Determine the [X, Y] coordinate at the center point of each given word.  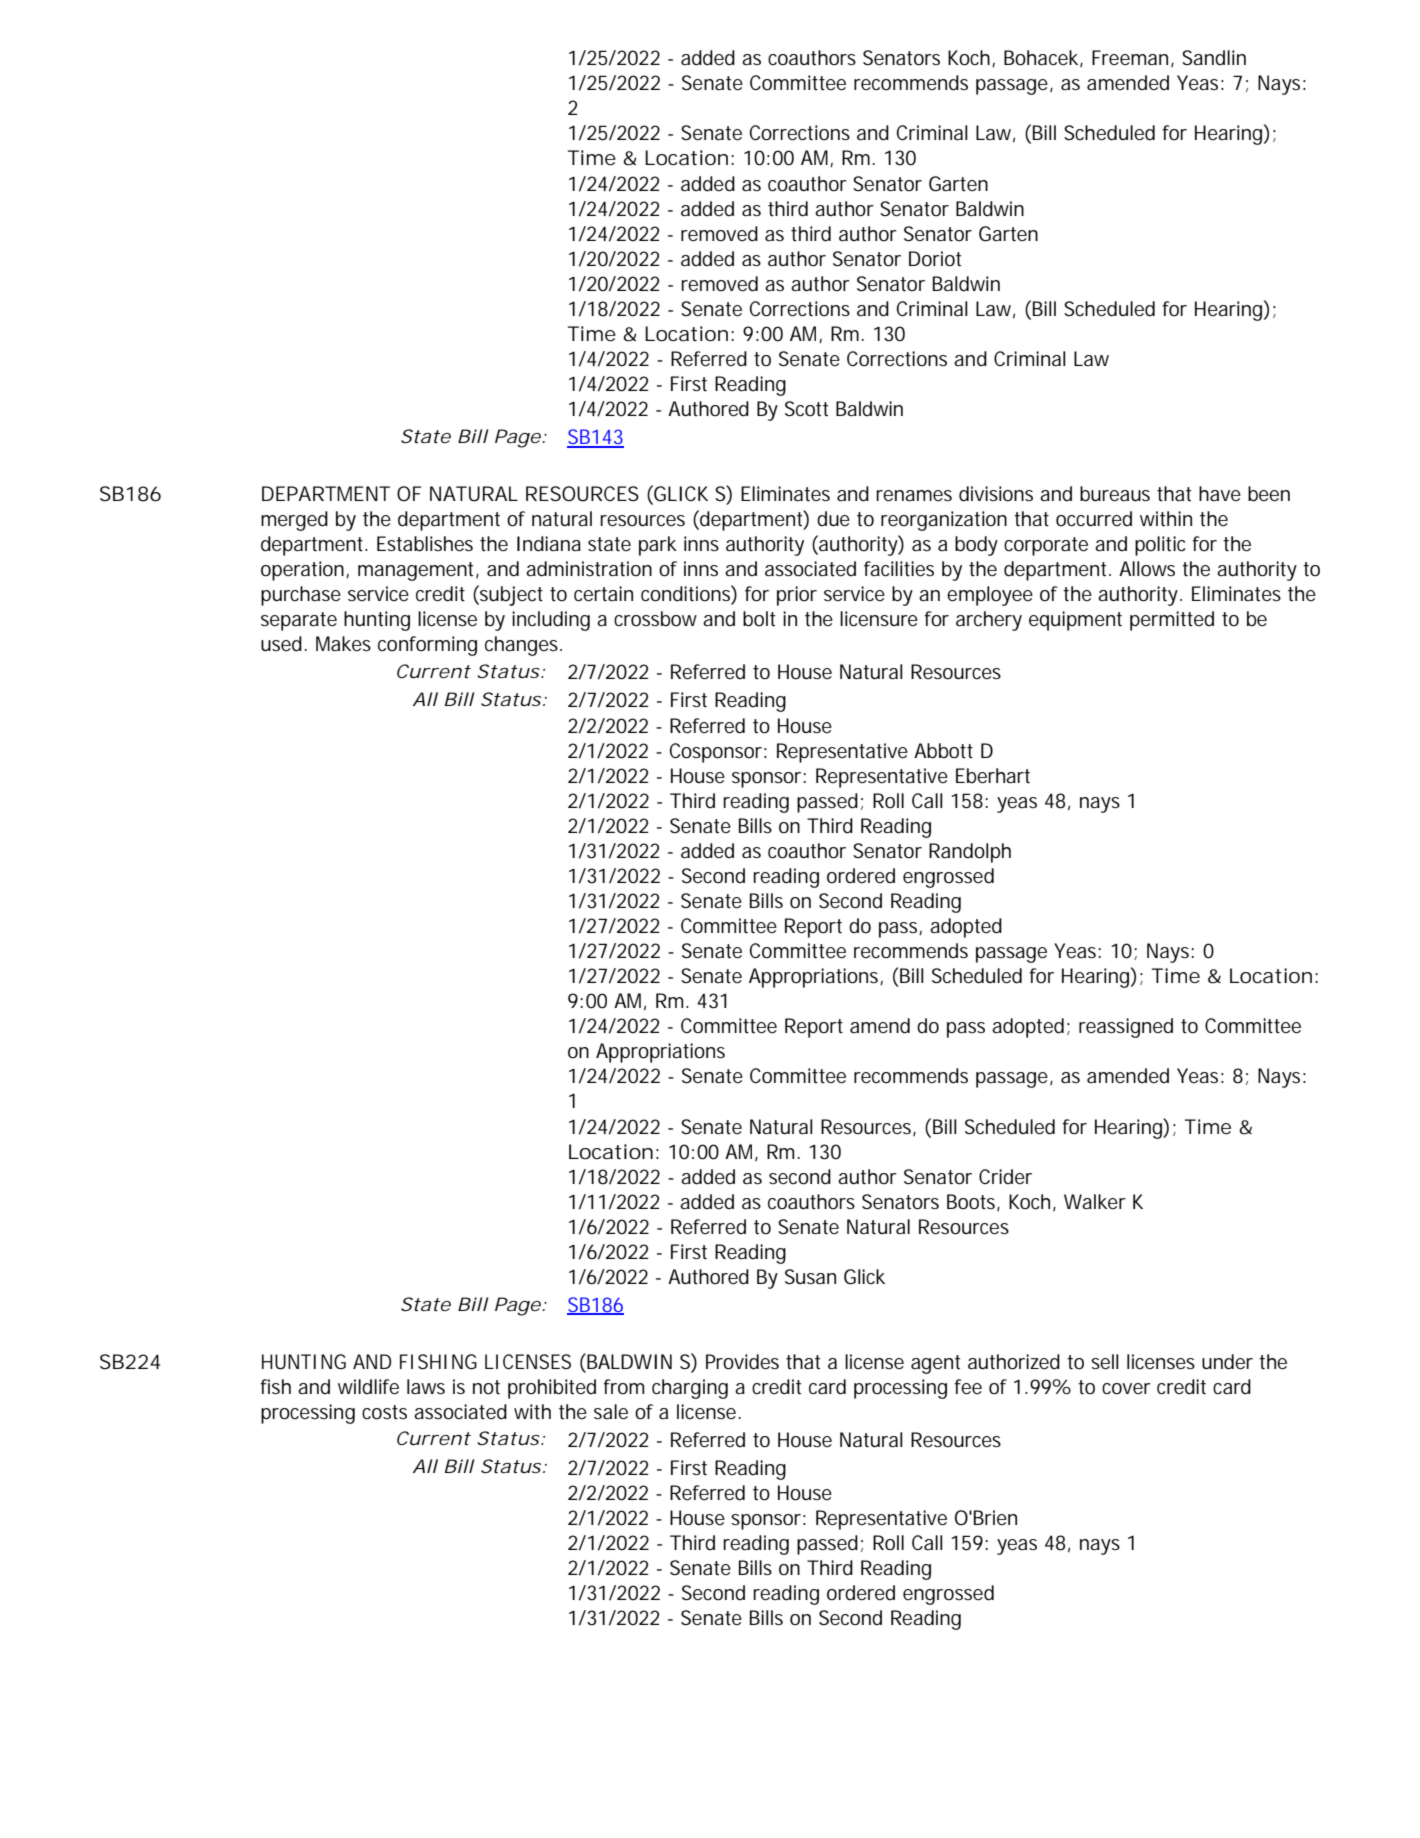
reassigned [1126, 1028]
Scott [806, 409]
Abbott [943, 751]
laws [426, 1386]
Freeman [1130, 58]
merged [294, 521]
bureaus [1115, 494]
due [833, 518]
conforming [427, 646]
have [1220, 493]
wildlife [368, 1387]
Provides [742, 1362]
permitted [1172, 621]
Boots [971, 1202]
